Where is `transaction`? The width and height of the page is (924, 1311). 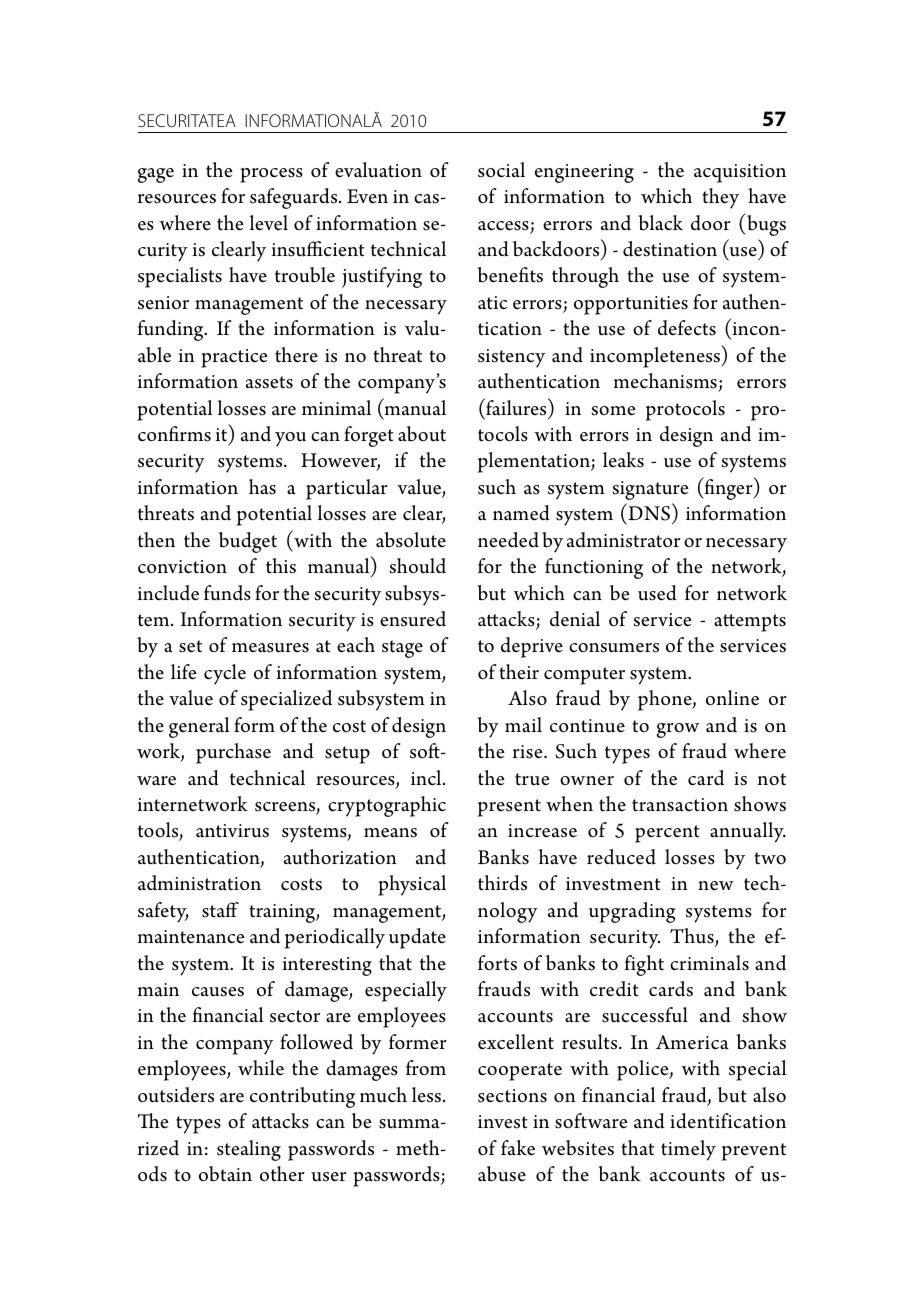 transaction is located at coordinates (680, 805).
